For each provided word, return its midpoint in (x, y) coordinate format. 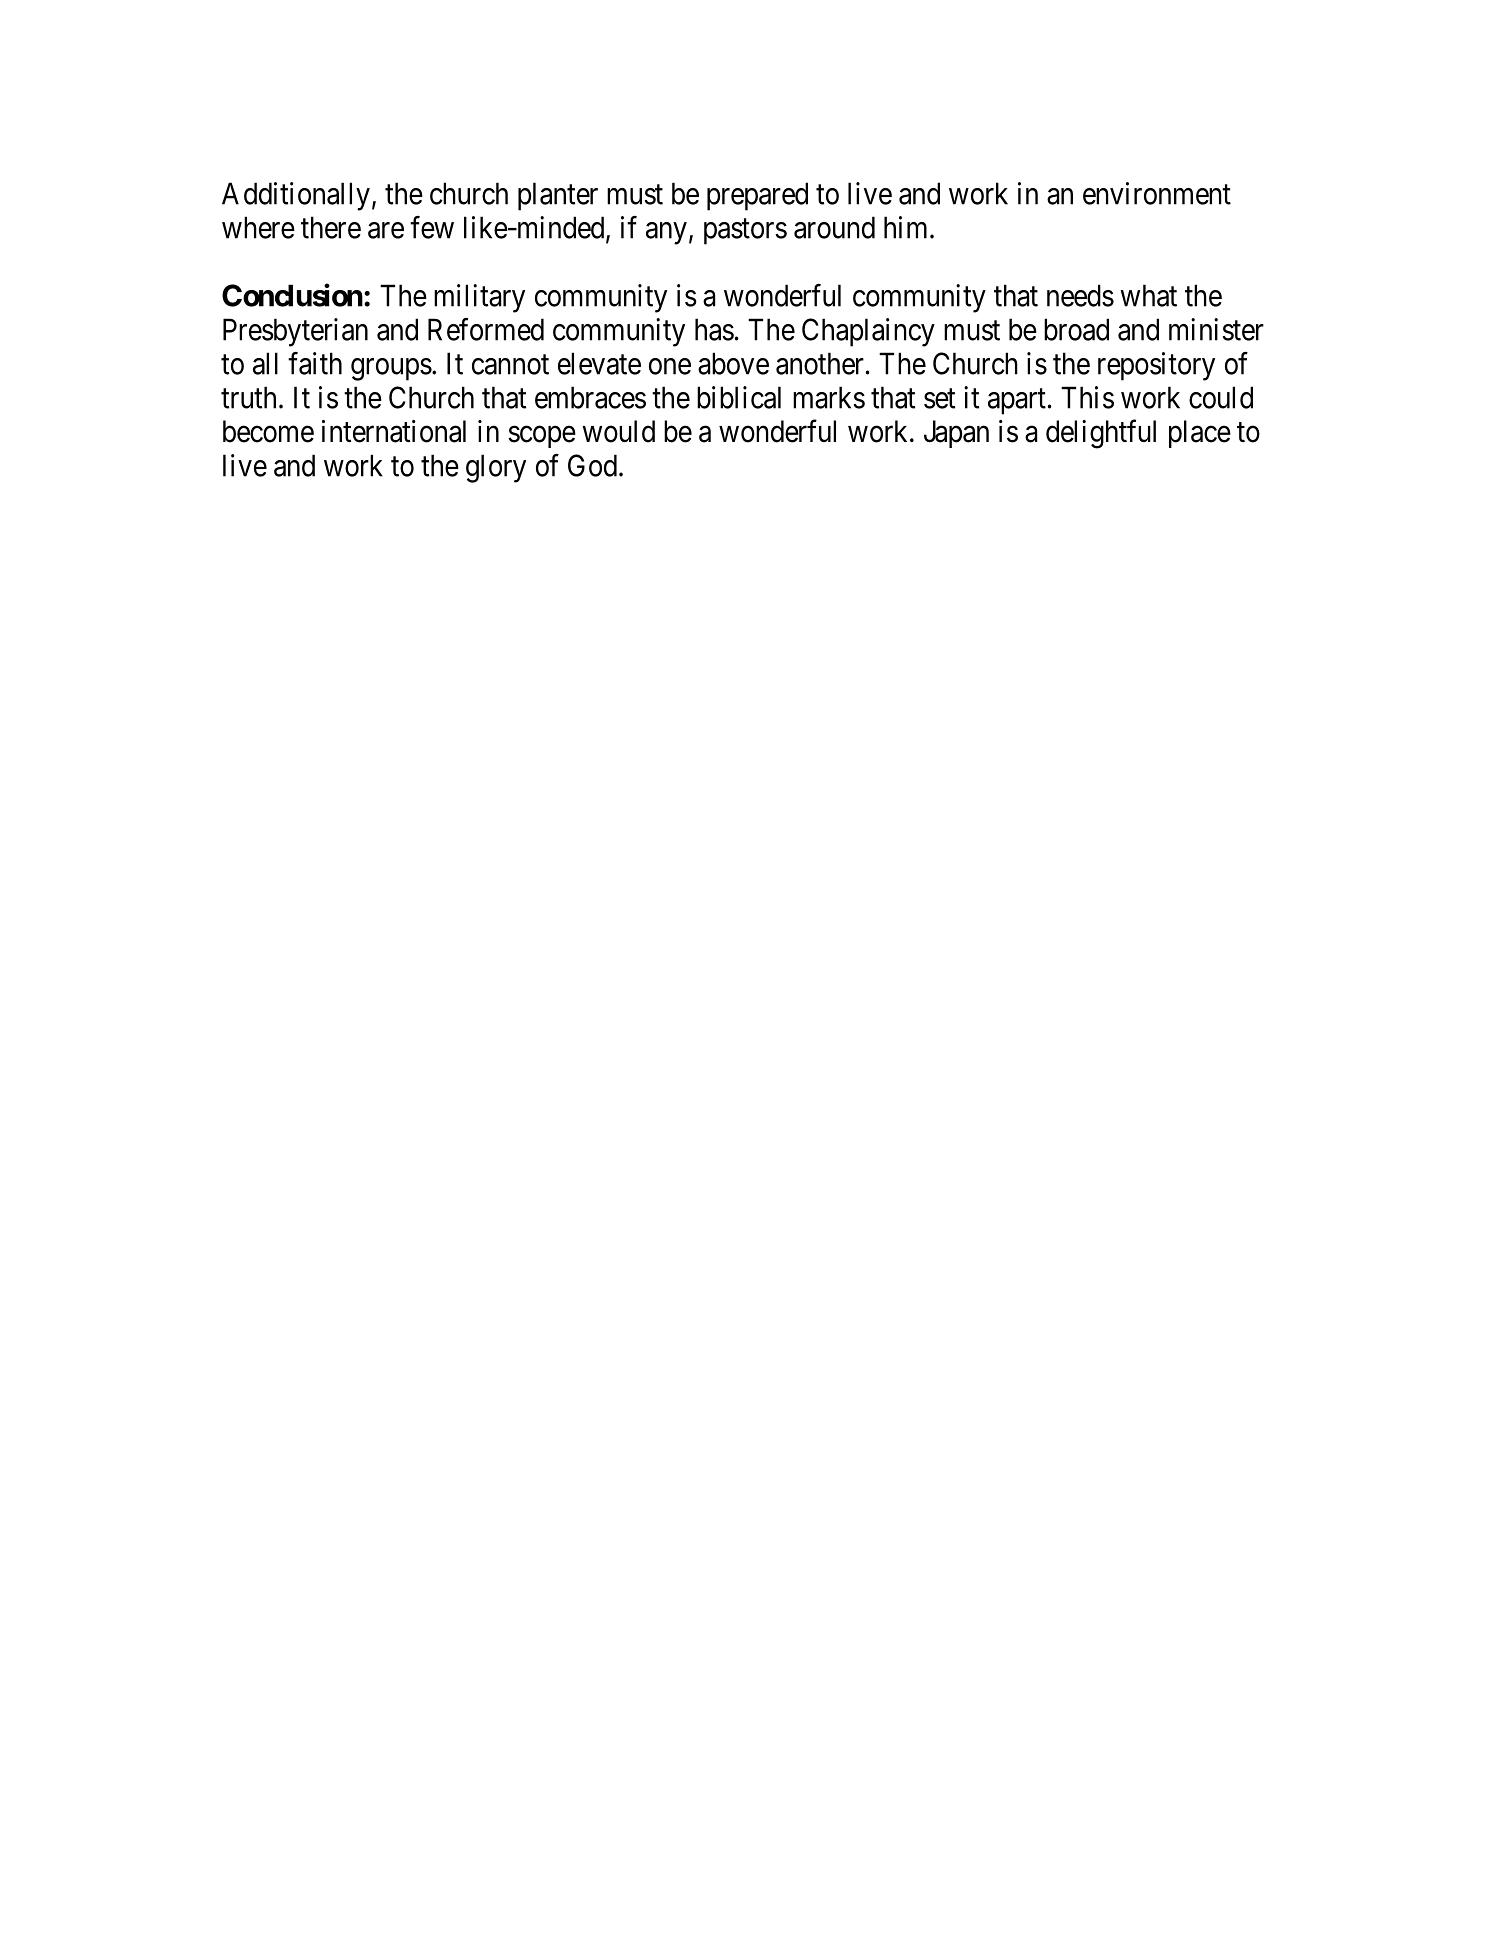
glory (496, 468)
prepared (757, 196)
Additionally (296, 196)
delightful (1101, 434)
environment (1157, 193)
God (592, 465)
